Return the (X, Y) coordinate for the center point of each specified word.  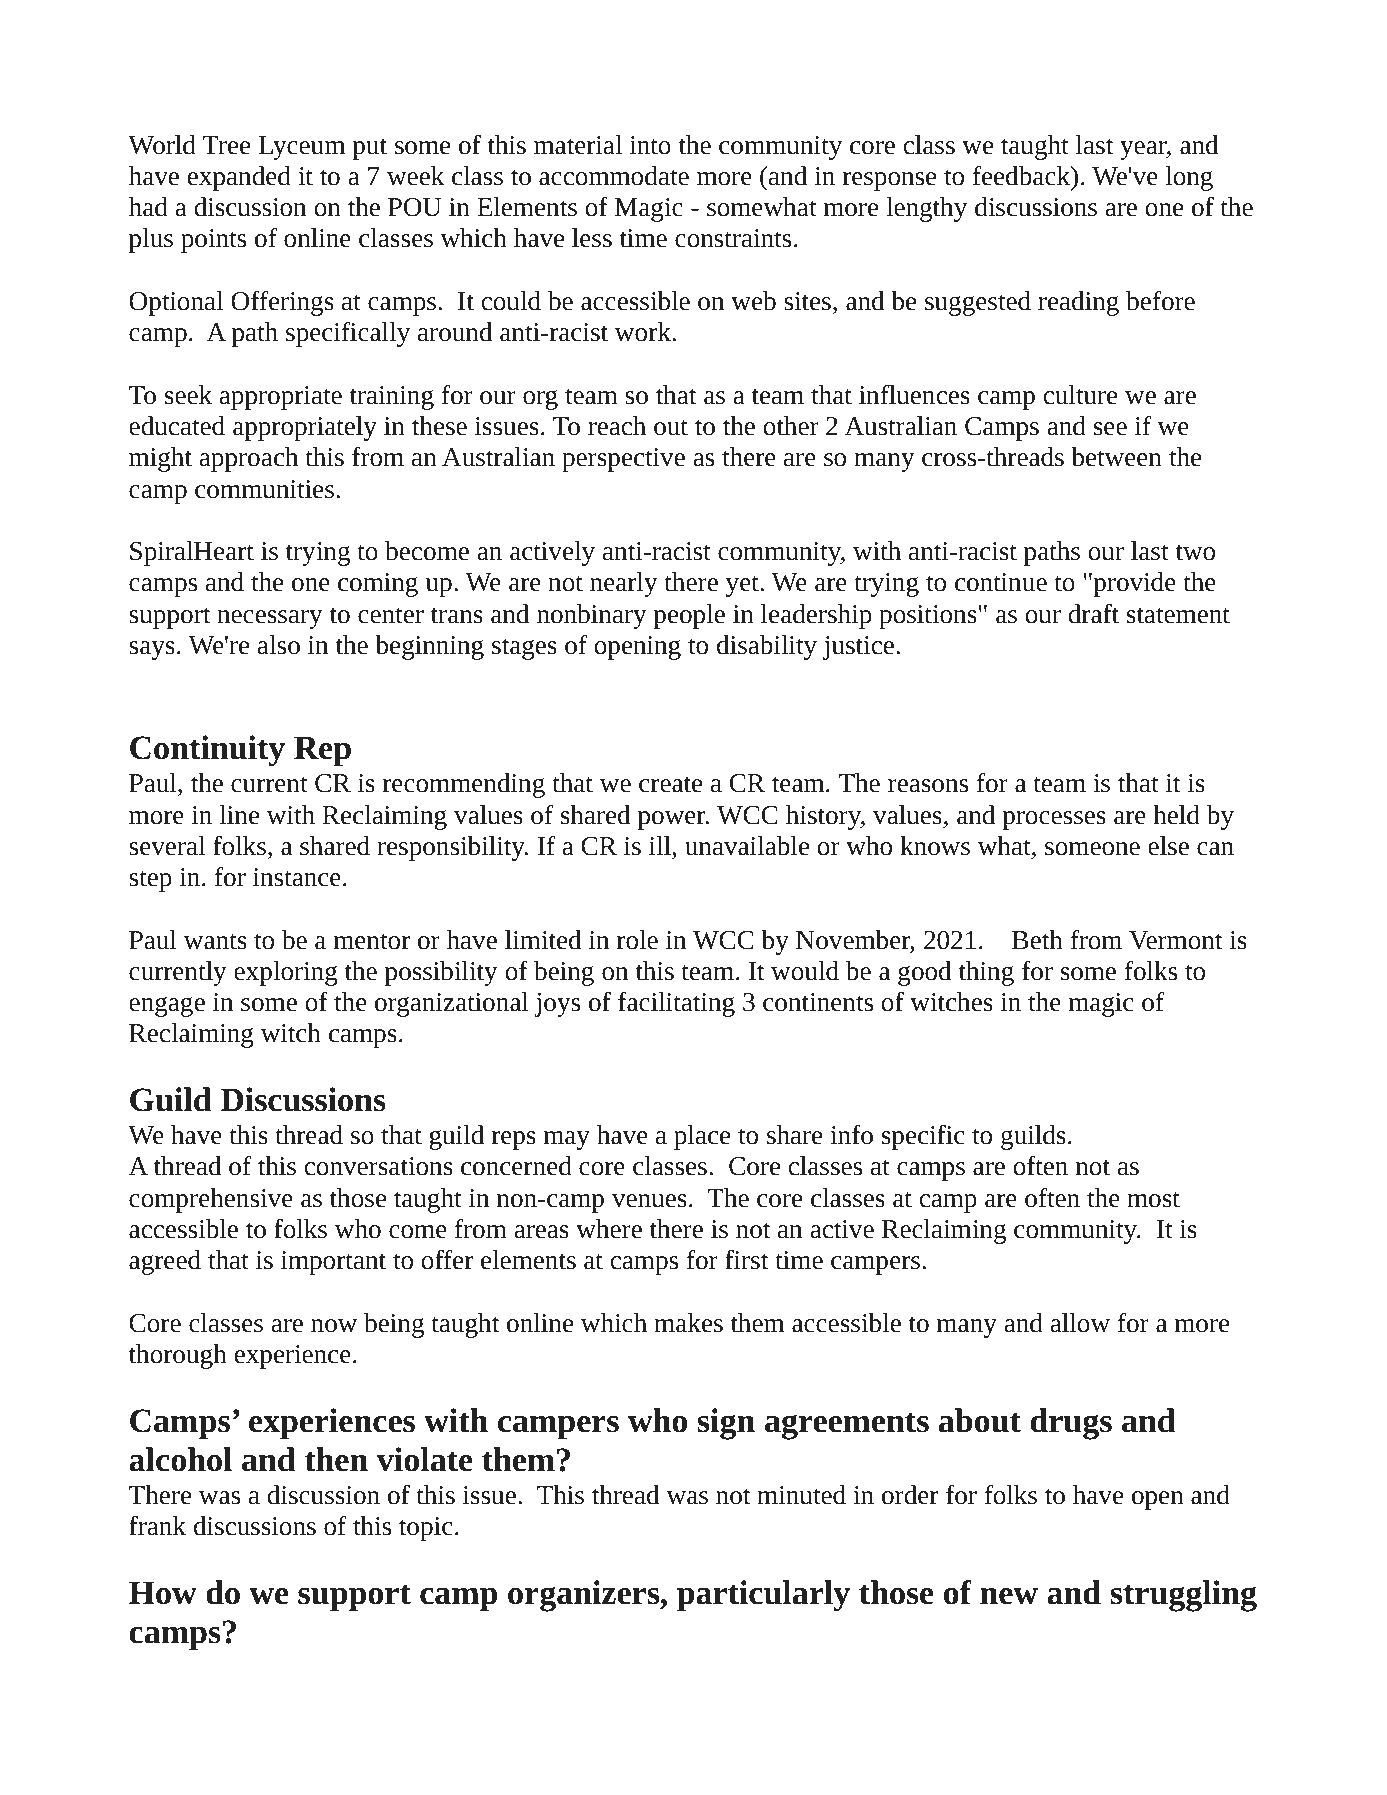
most (1153, 1200)
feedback (1023, 176)
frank (157, 1526)
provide (1133, 584)
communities (264, 489)
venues (649, 1201)
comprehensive (211, 1200)
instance (297, 877)
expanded (239, 178)
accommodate (614, 176)
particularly (763, 1596)
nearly (624, 584)
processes (1054, 820)
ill (660, 845)
